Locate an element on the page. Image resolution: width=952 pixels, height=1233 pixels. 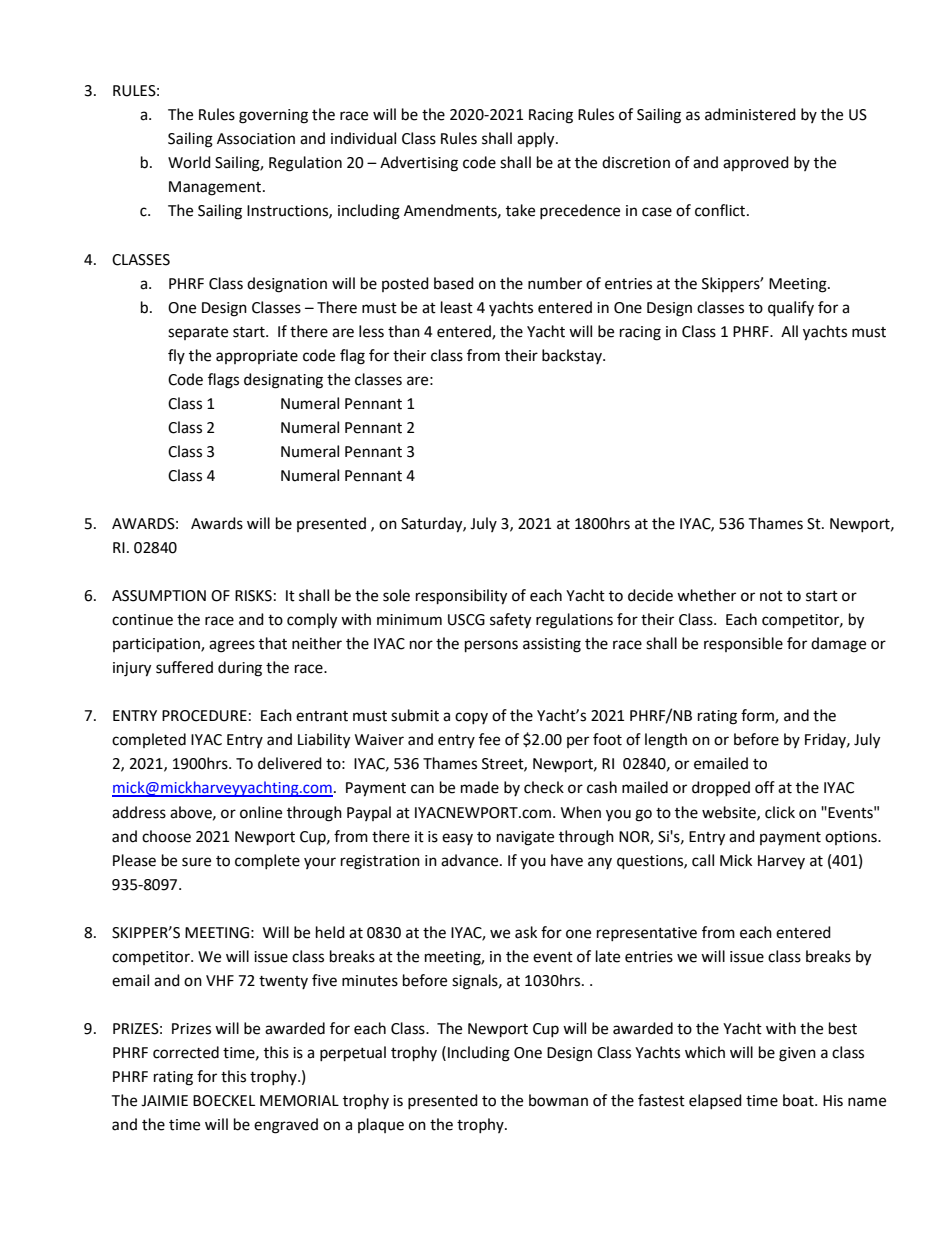
JAIMIE is located at coordinates (164, 1101).
